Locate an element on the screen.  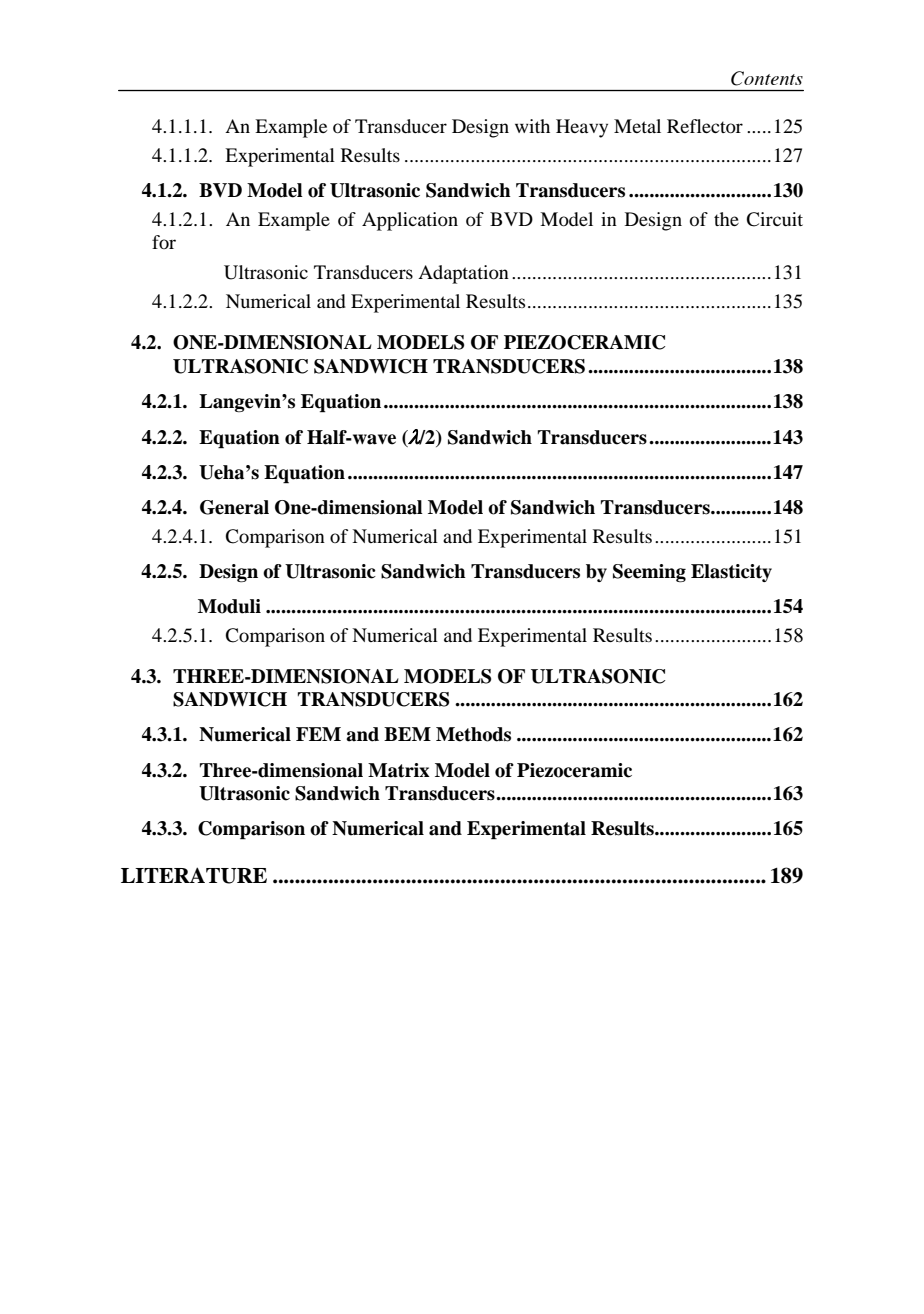
Matrix is located at coordinates (399, 770).
